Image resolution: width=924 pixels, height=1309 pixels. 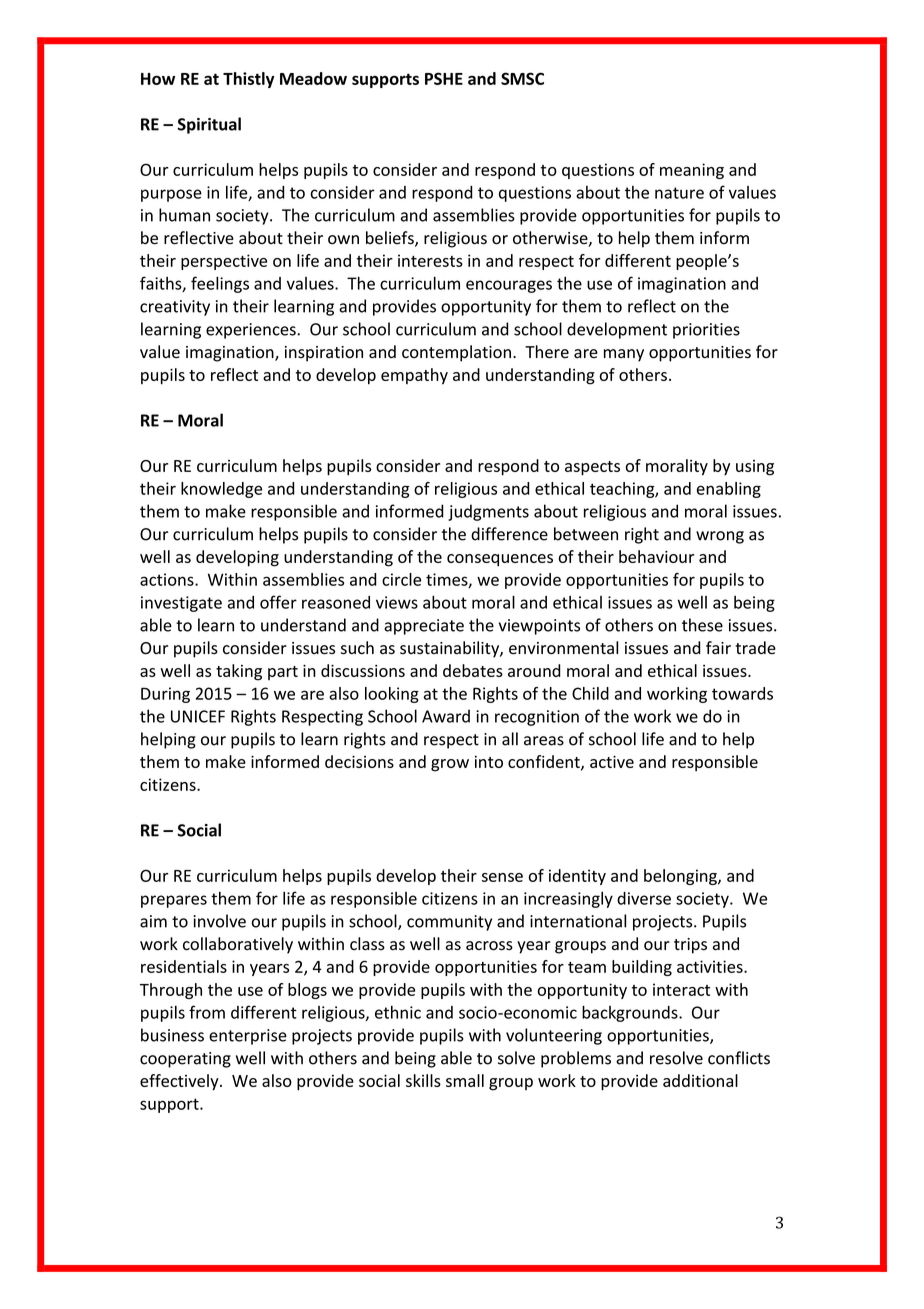 What do you see at coordinates (465, 1080) in the document?
I see `small` at bounding box center [465, 1080].
